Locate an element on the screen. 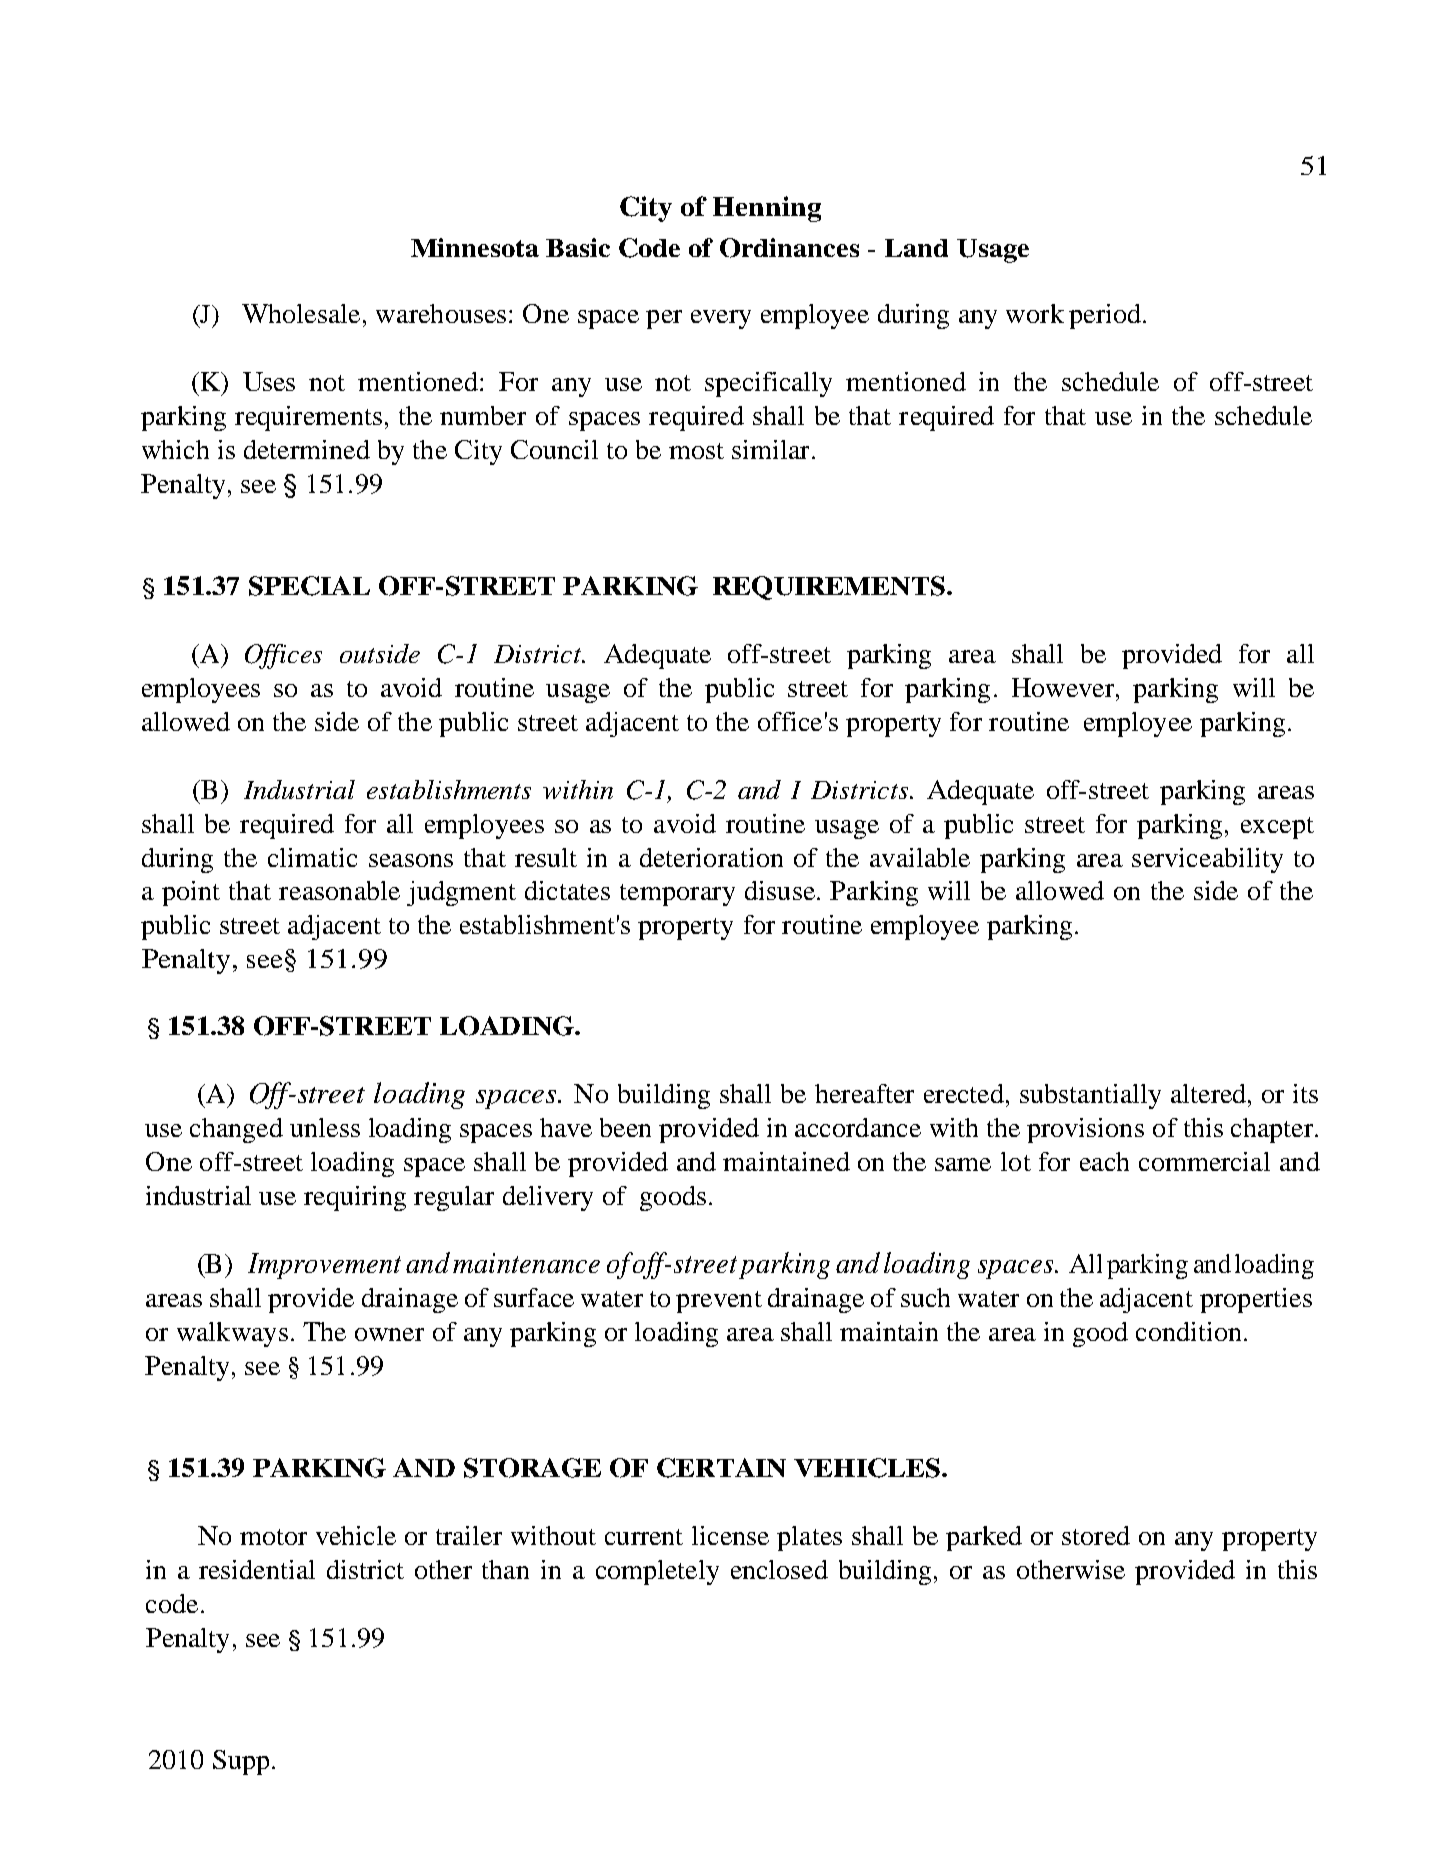 This screenshot has height=1867, width=1443. Improvement is located at coordinates (324, 1266).
